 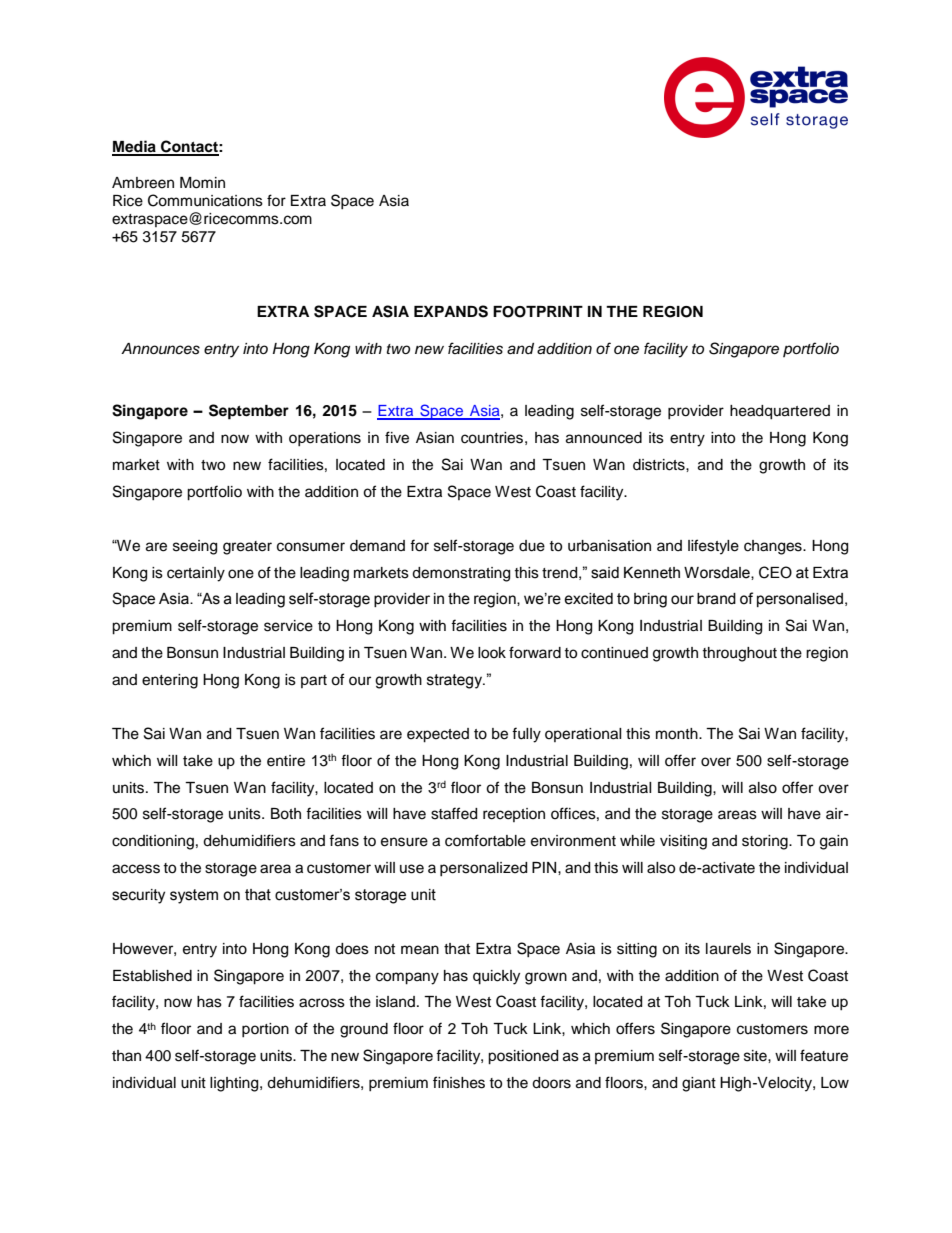 What do you see at coordinates (780, 412) in the screenshot?
I see `headquartered` at bounding box center [780, 412].
